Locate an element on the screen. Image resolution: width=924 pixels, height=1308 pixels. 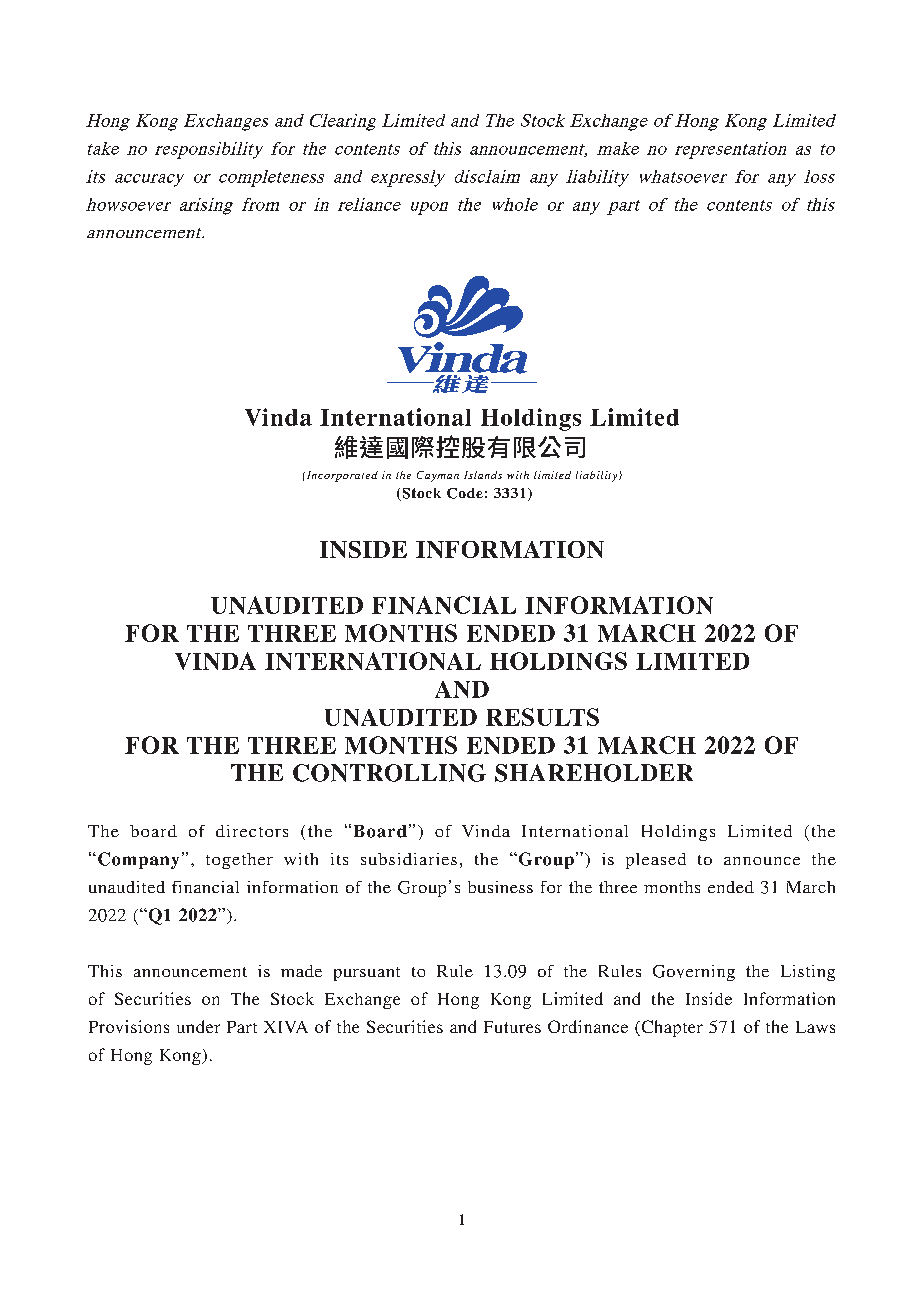
Incorporated is located at coordinates (341, 476).
